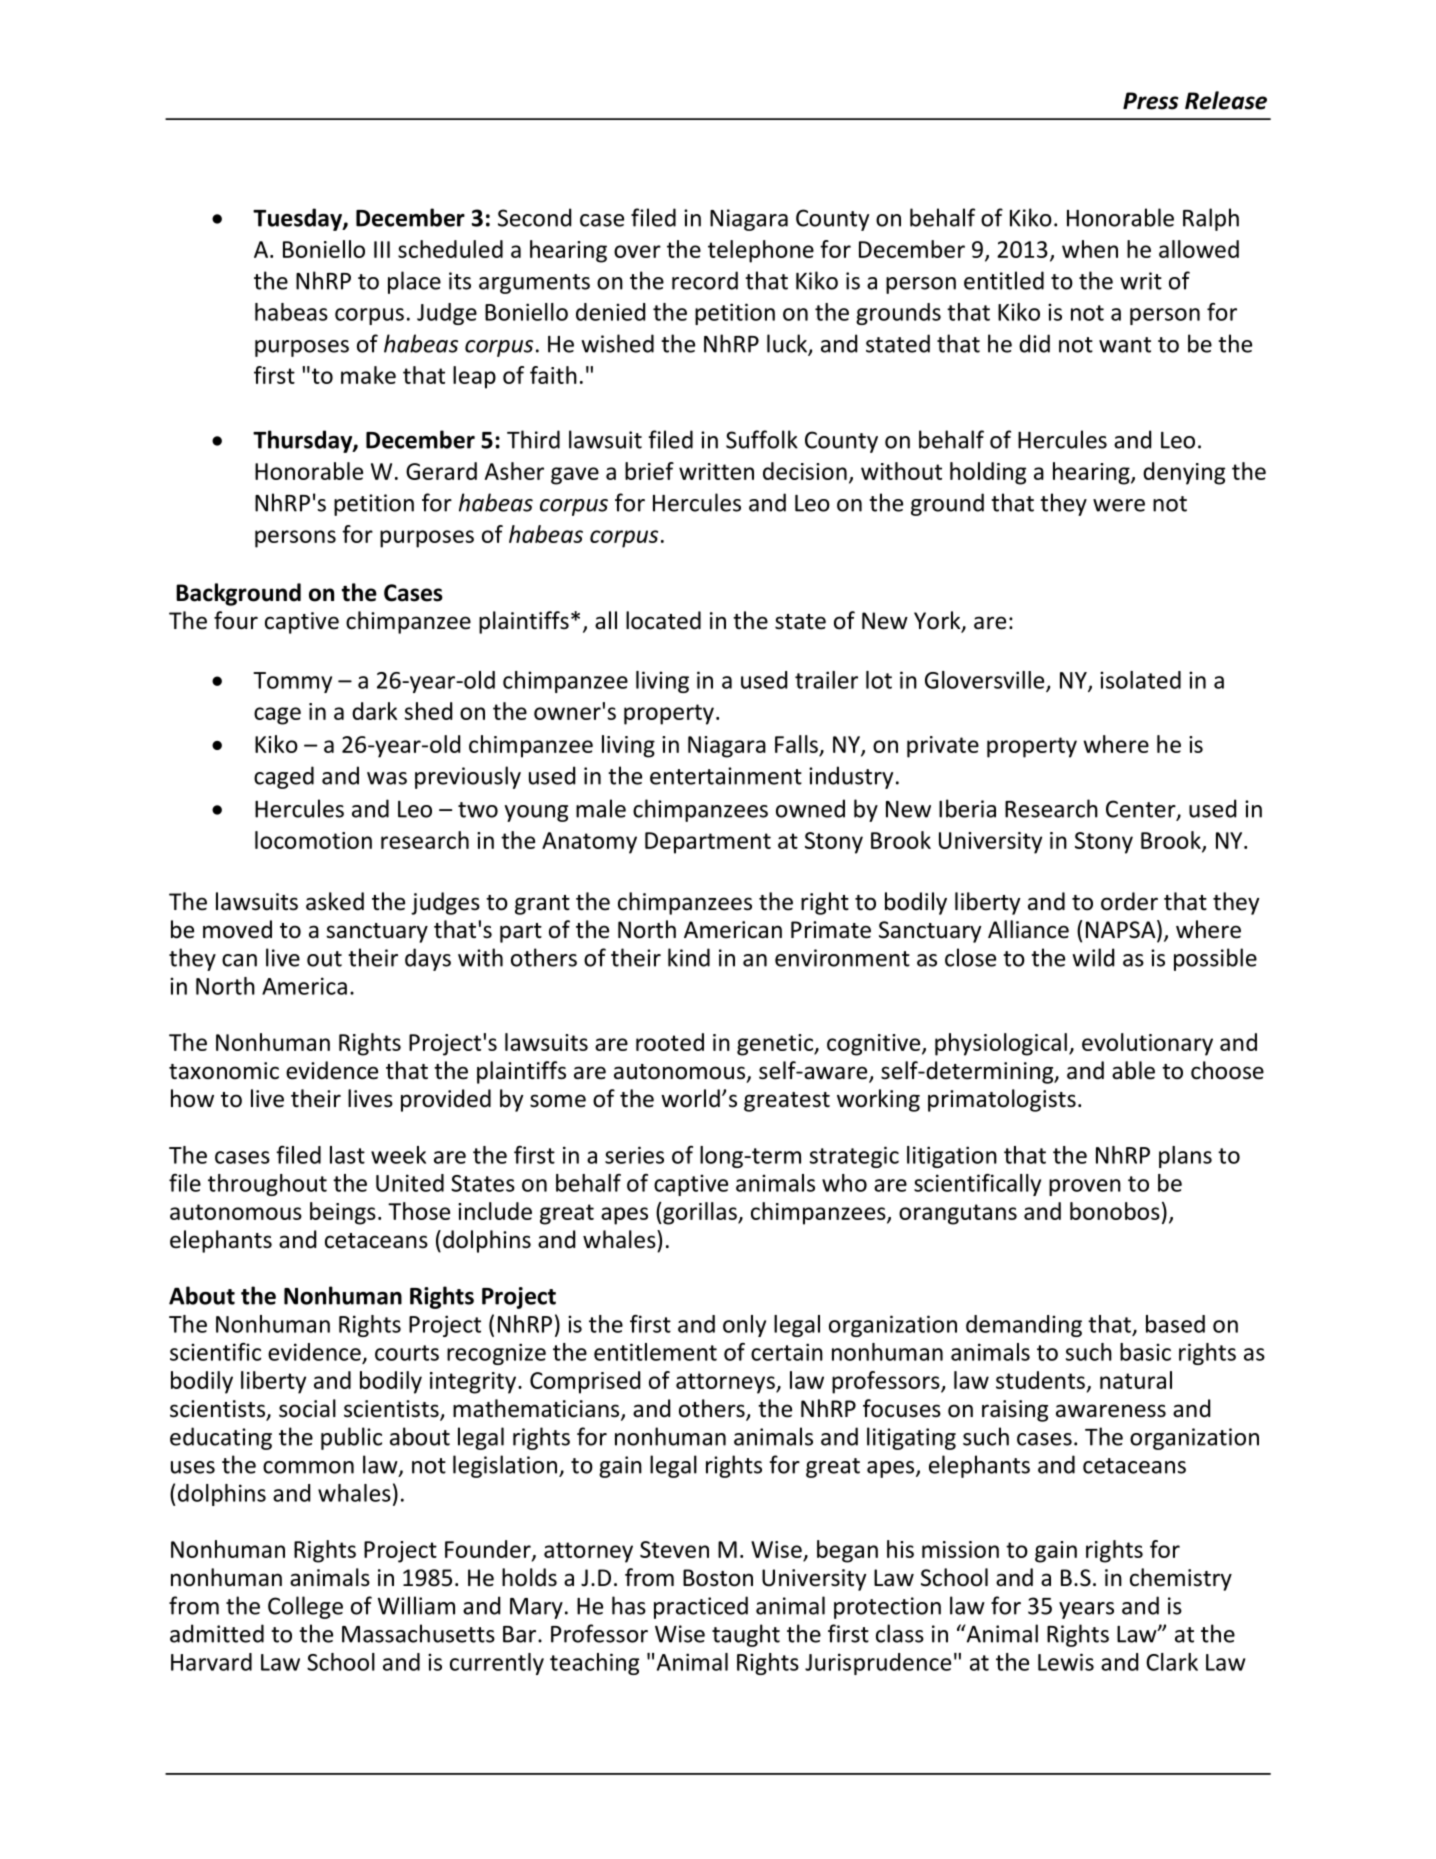 The width and height of the screenshot is (1436, 1859). I want to click on bonobos, so click(1115, 1211).
